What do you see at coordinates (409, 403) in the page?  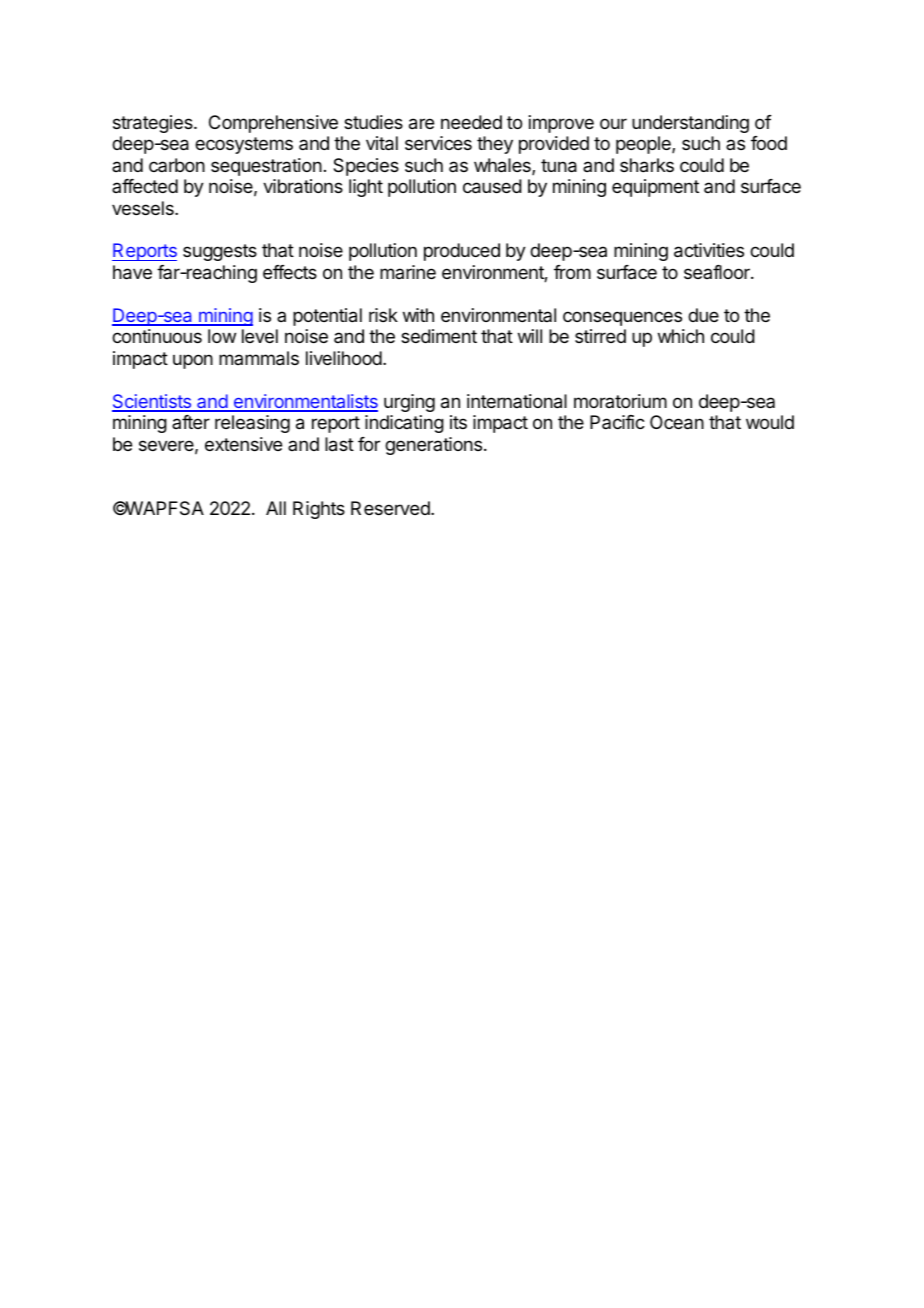 I see `urging` at bounding box center [409, 403].
